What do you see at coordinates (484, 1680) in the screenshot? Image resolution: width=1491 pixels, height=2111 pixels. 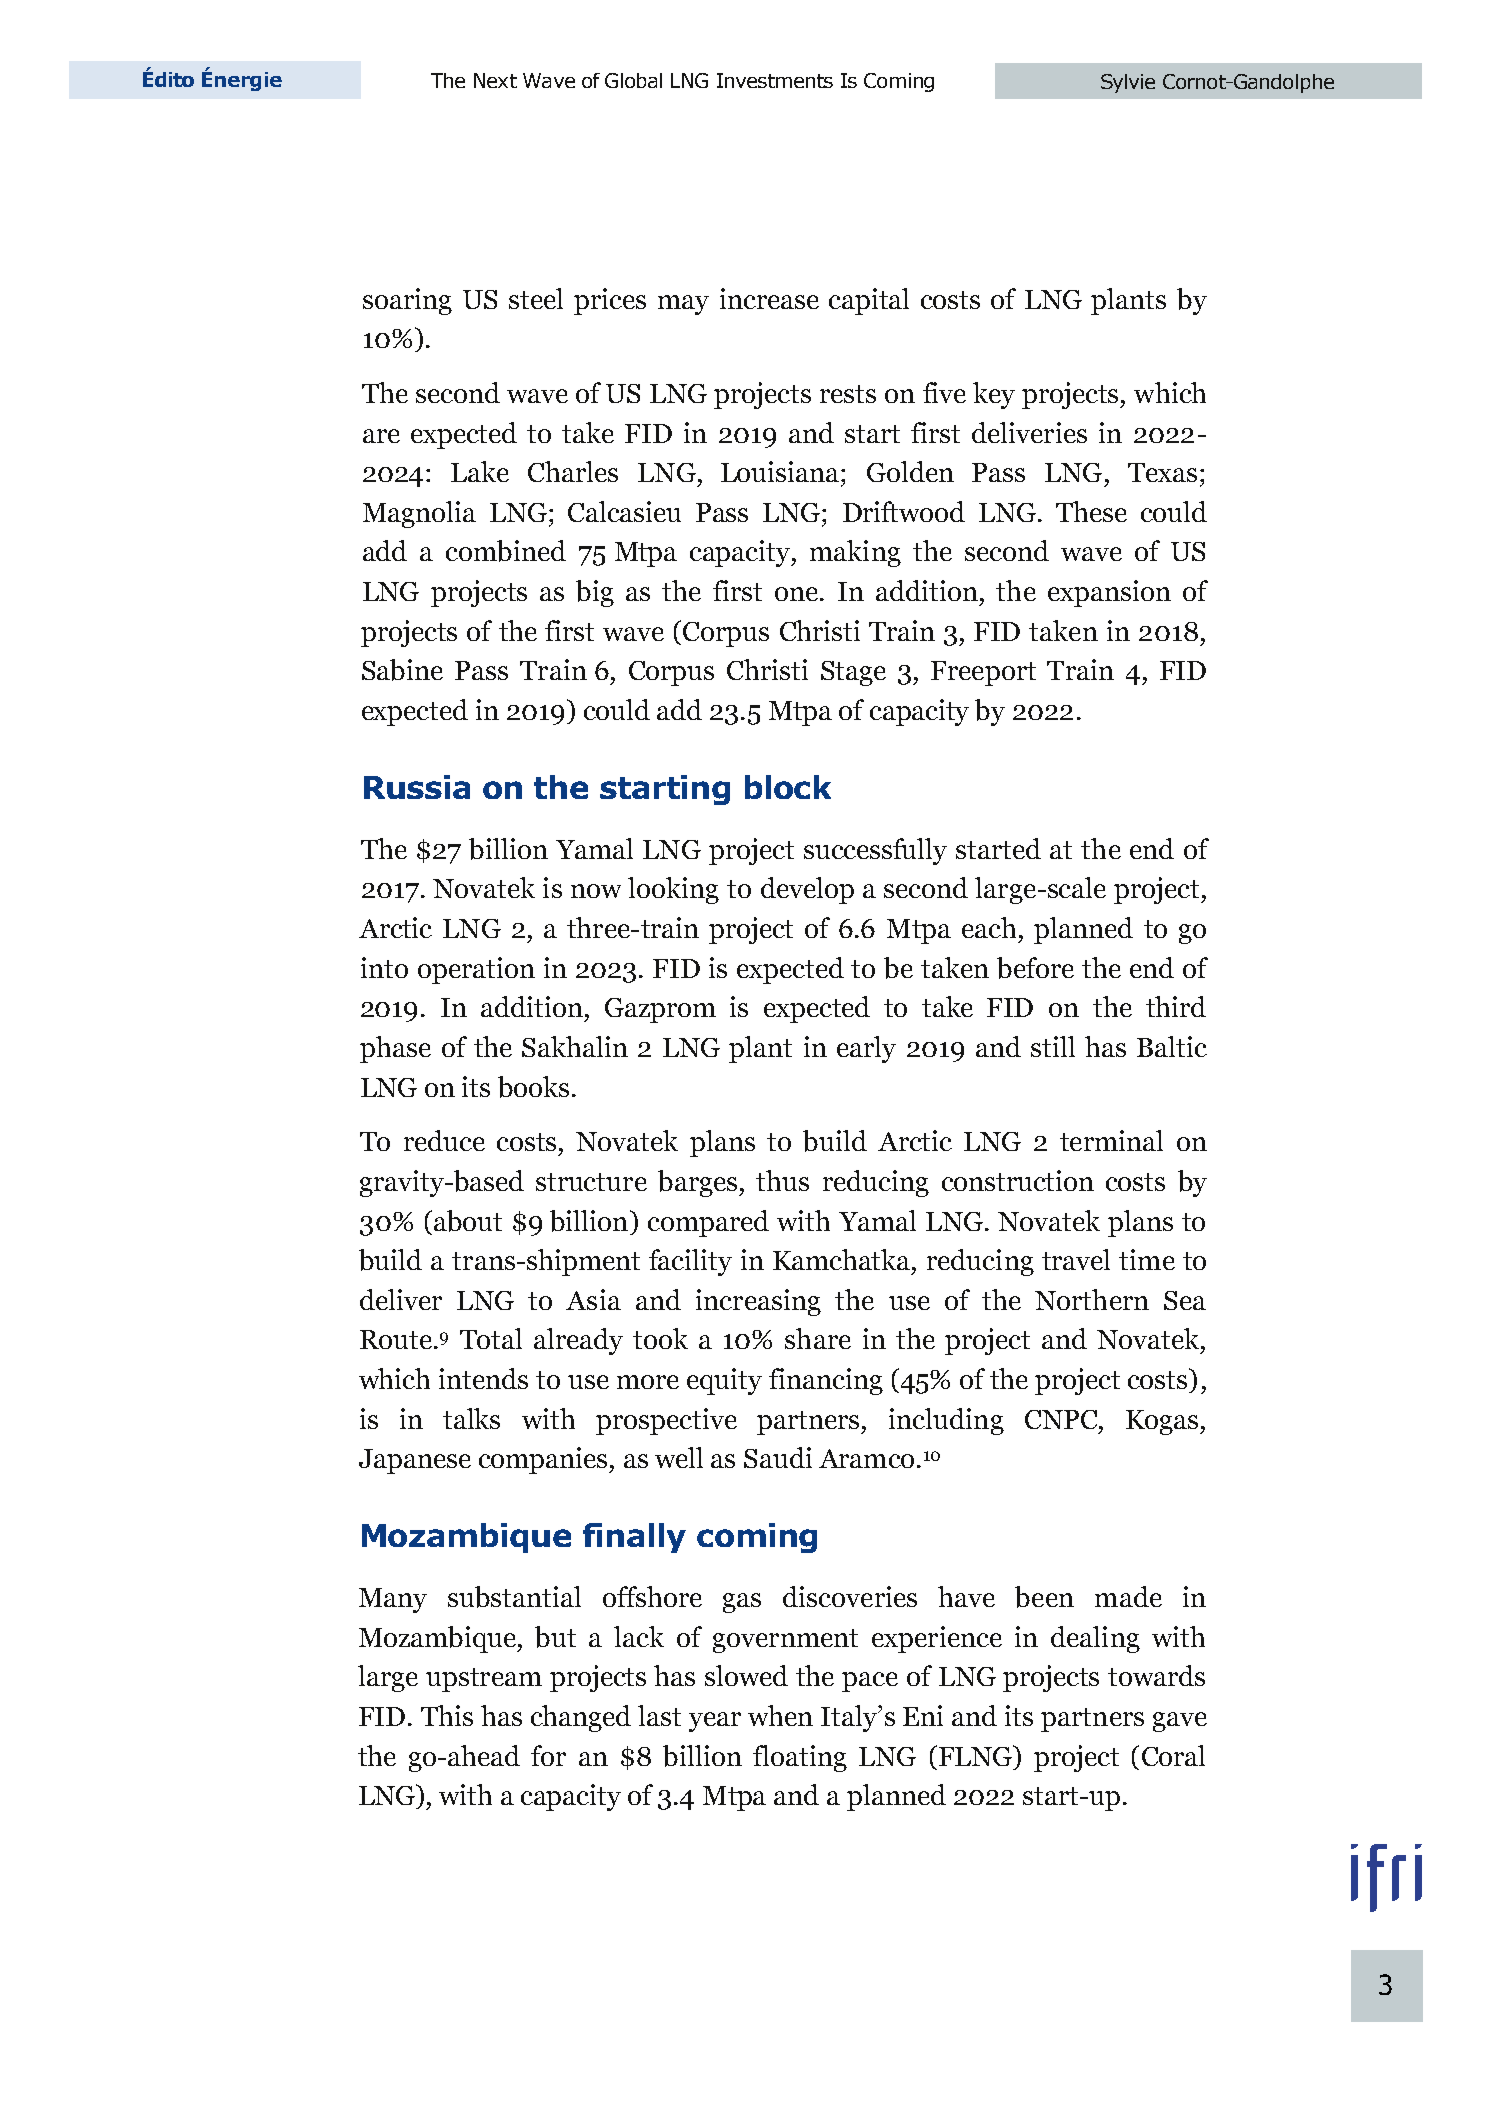 I see `upstream` at bounding box center [484, 1680].
